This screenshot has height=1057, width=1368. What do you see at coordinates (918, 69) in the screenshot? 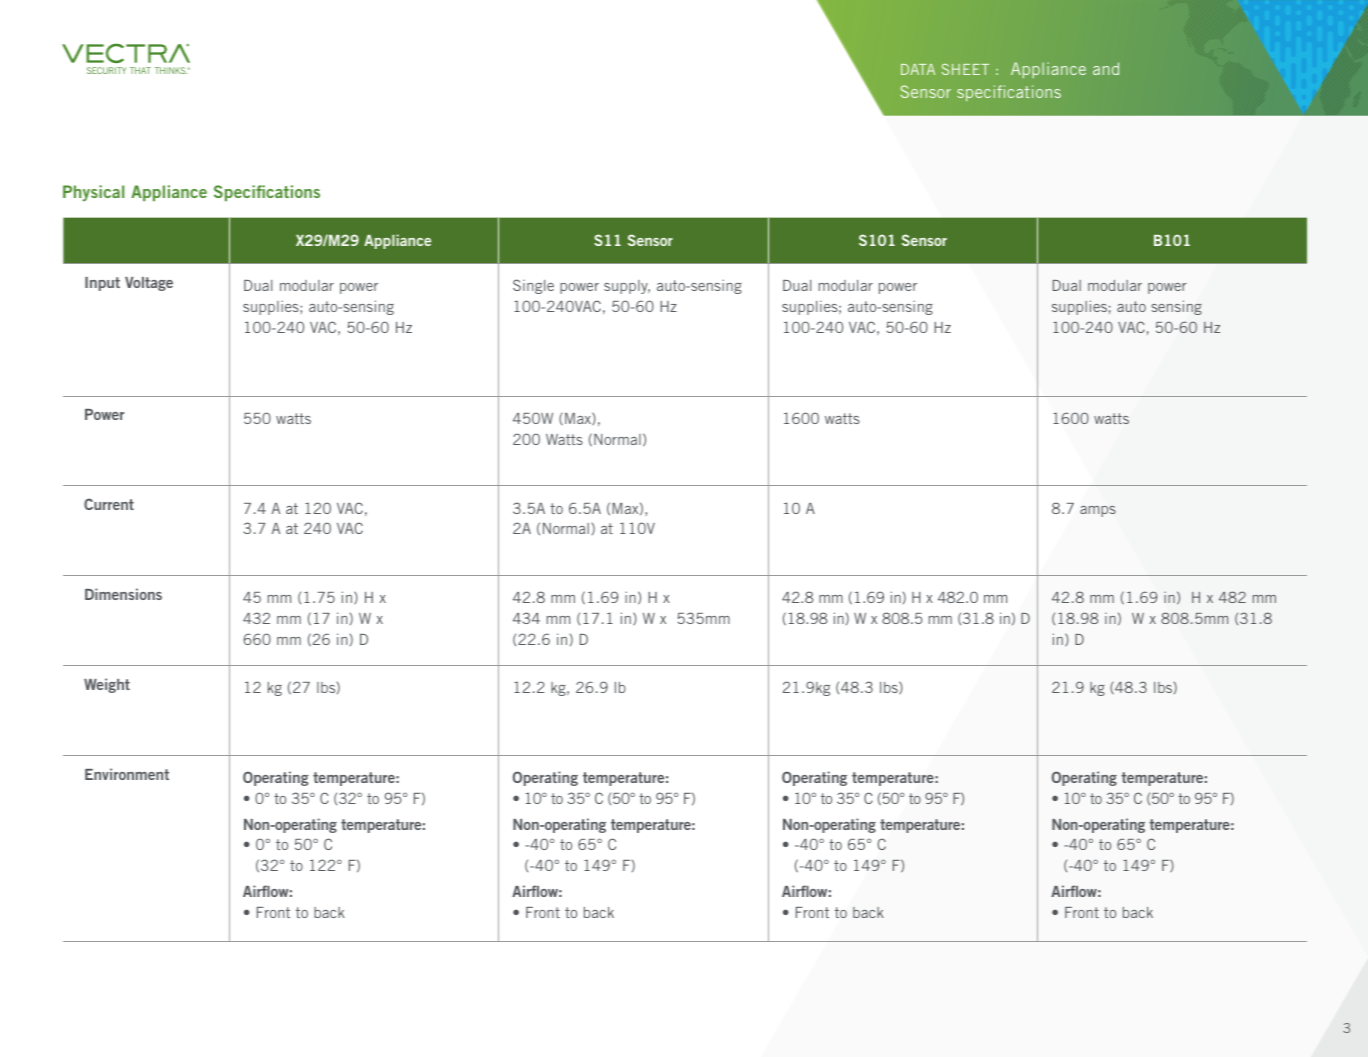
I see `DATA` at bounding box center [918, 69].
